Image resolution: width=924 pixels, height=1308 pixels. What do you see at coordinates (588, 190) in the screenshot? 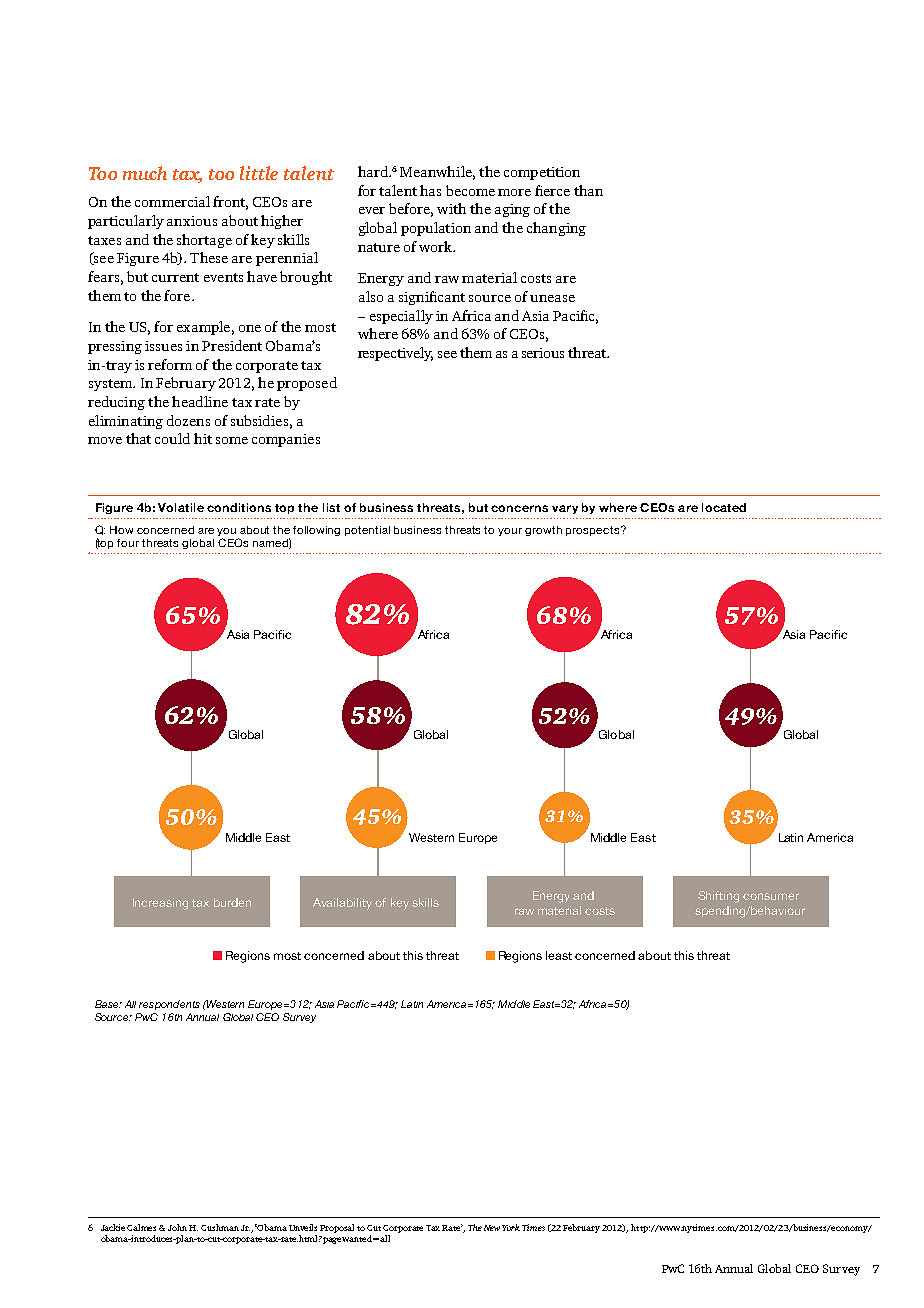
I see `than` at bounding box center [588, 190].
